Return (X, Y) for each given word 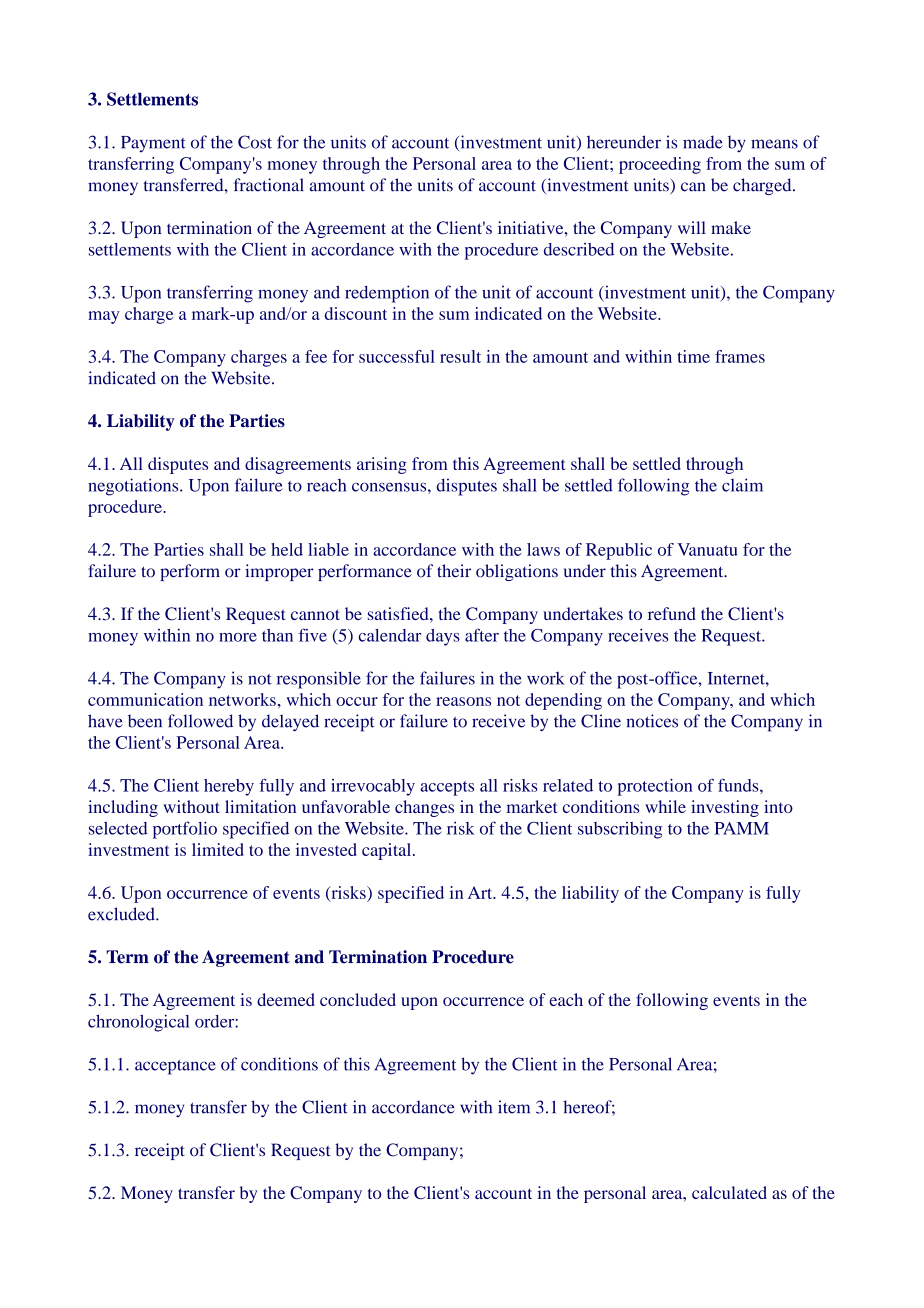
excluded (122, 914)
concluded (358, 999)
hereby (229, 787)
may (104, 317)
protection (655, 787)
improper (279, 572)
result (460, 356)
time (693, 356)
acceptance (175, 1067)
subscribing (620, 830)
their (454, 571)
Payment (153, 144)
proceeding (660, 165)
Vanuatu (707, 549)
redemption (387, 294)
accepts (447, 788)
